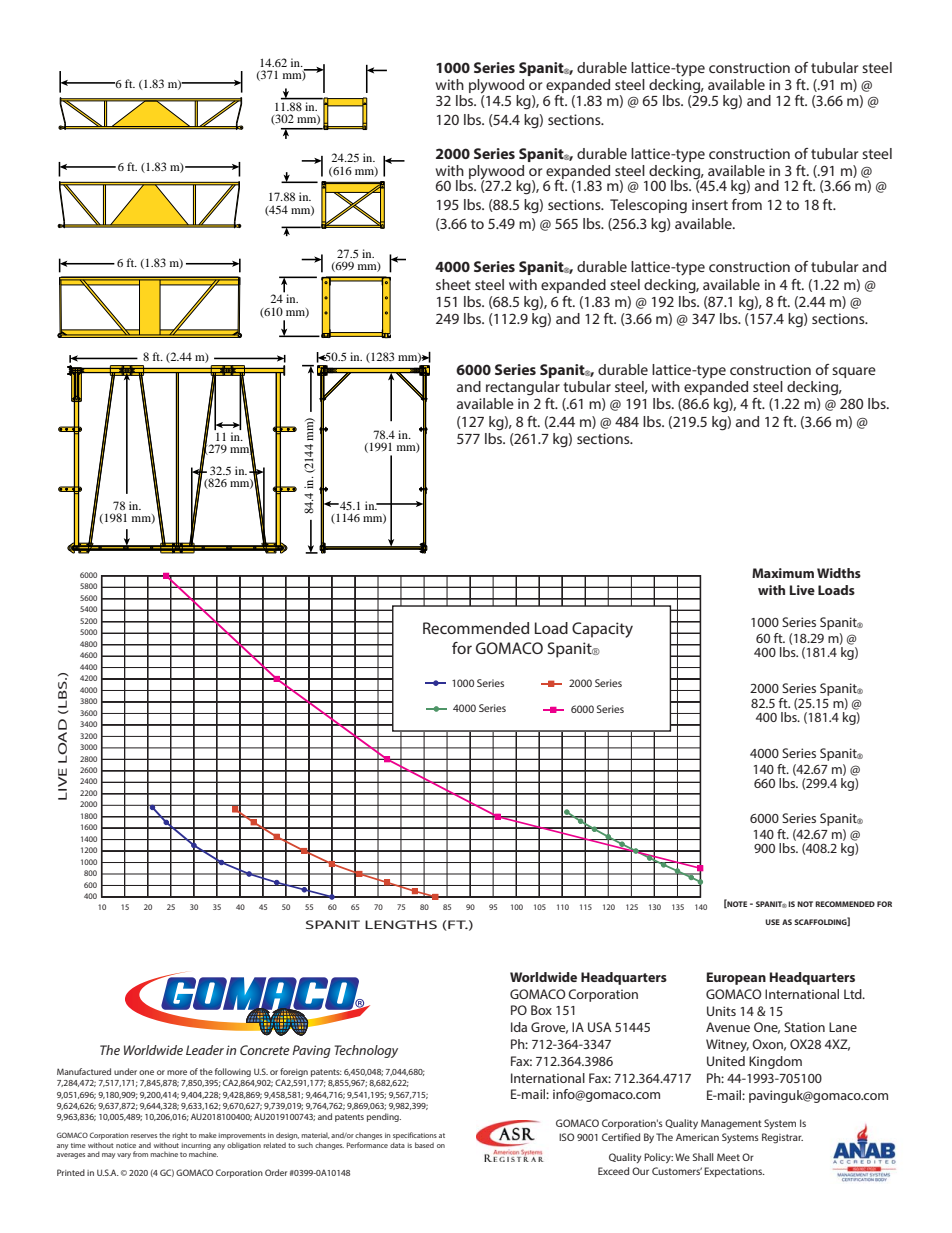 This screenshot has width=952, height=1233. Describe the element at coordinates (602, 630) in the screenshot. I see `Capacity` at that location.
